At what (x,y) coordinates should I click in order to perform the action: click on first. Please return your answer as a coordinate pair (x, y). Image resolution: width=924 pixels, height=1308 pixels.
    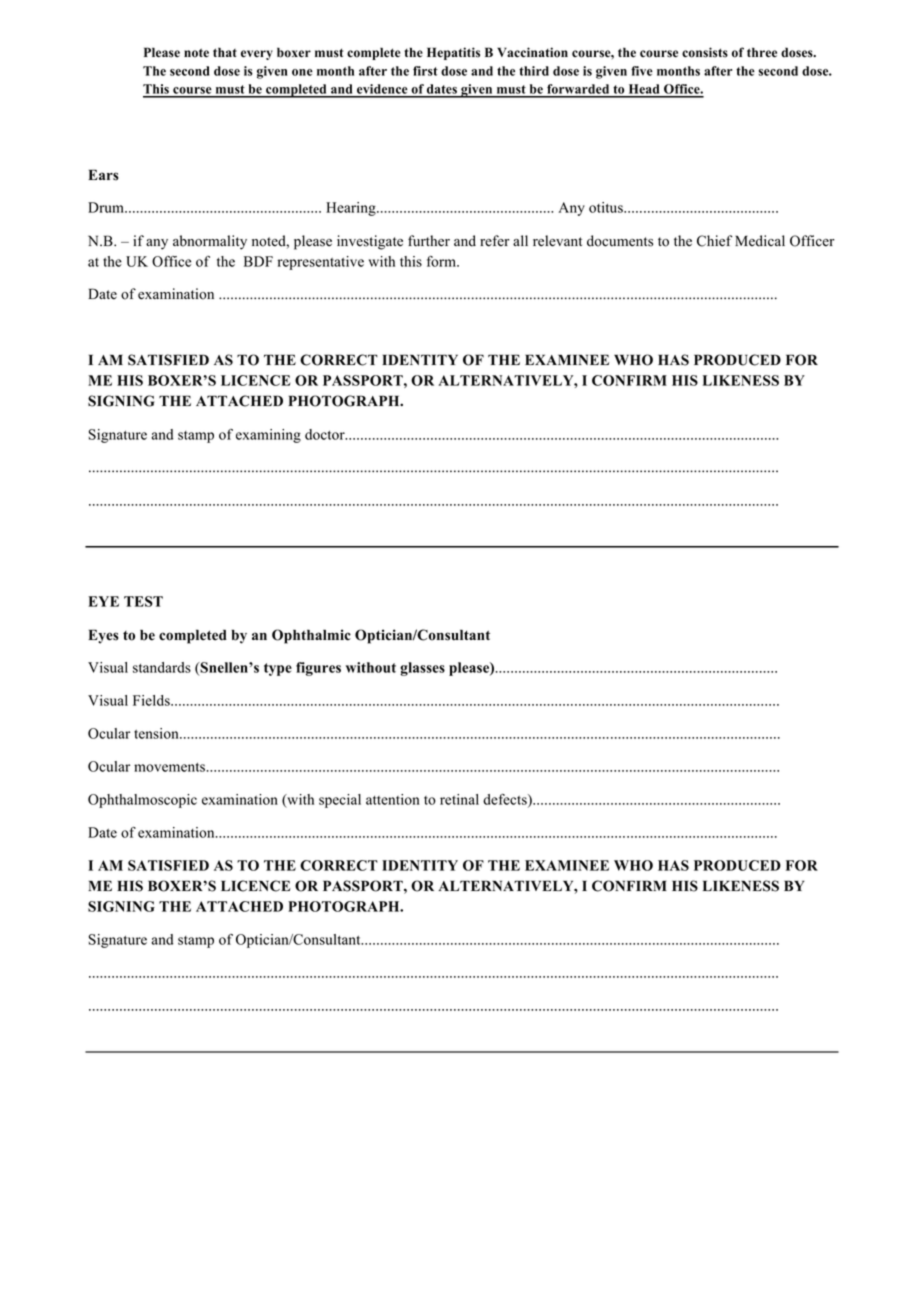
    Looking at the image, I should click on (425, 71).
